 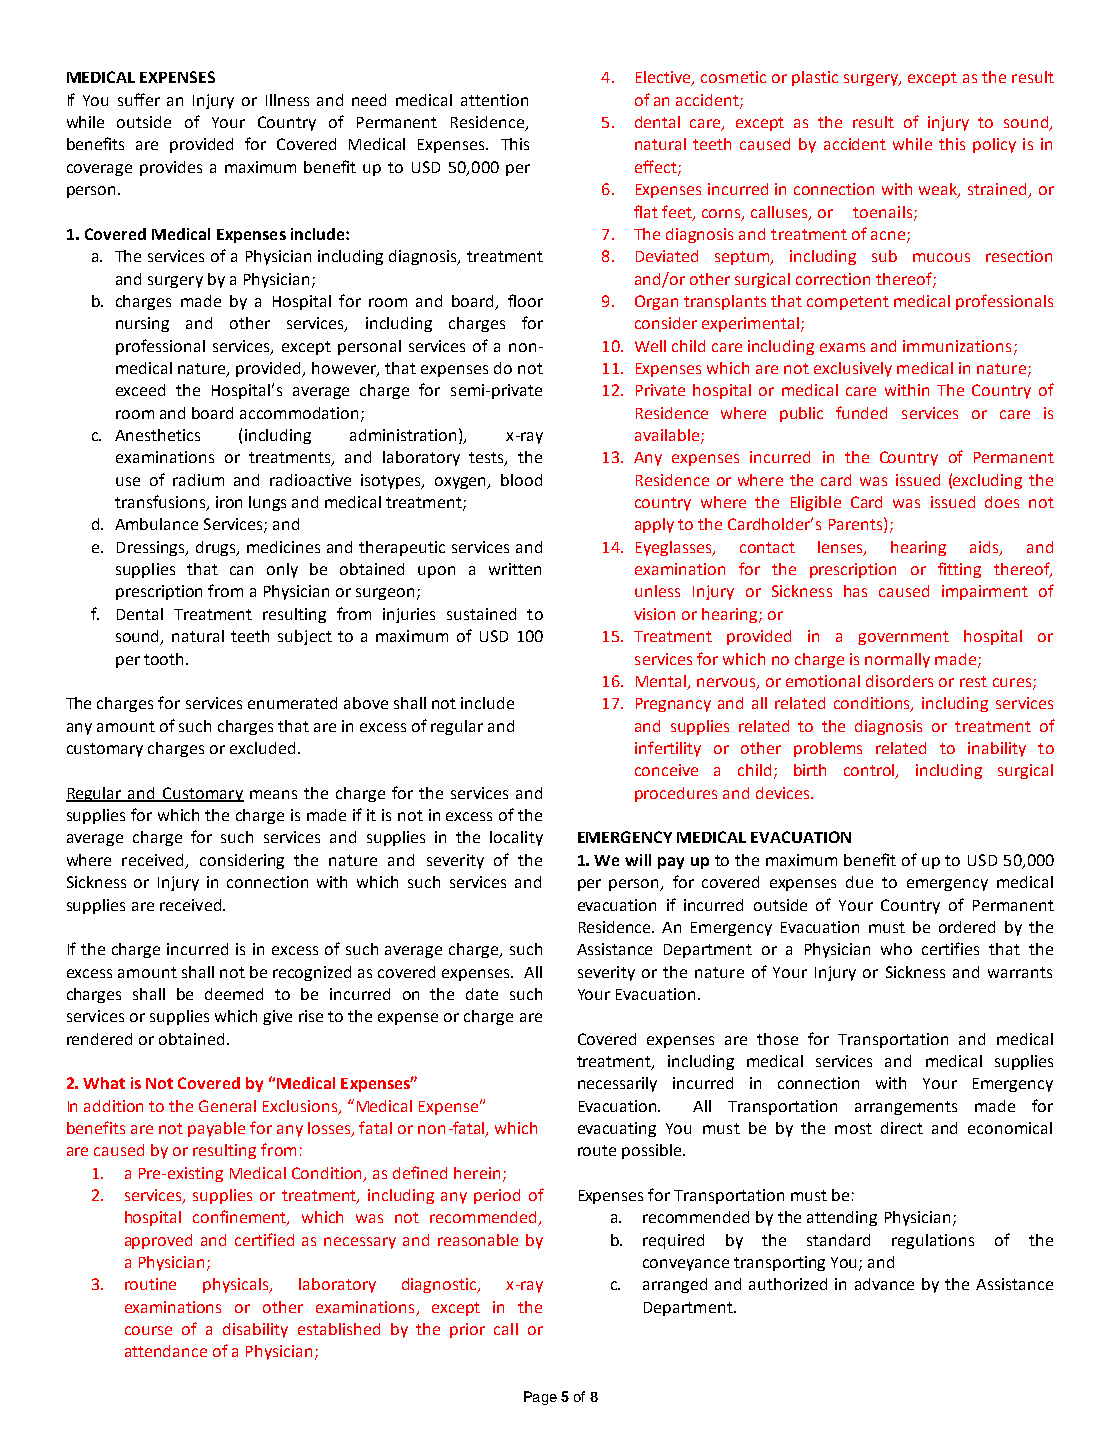 I want to click on suffer, so click(x=139, y=99).
